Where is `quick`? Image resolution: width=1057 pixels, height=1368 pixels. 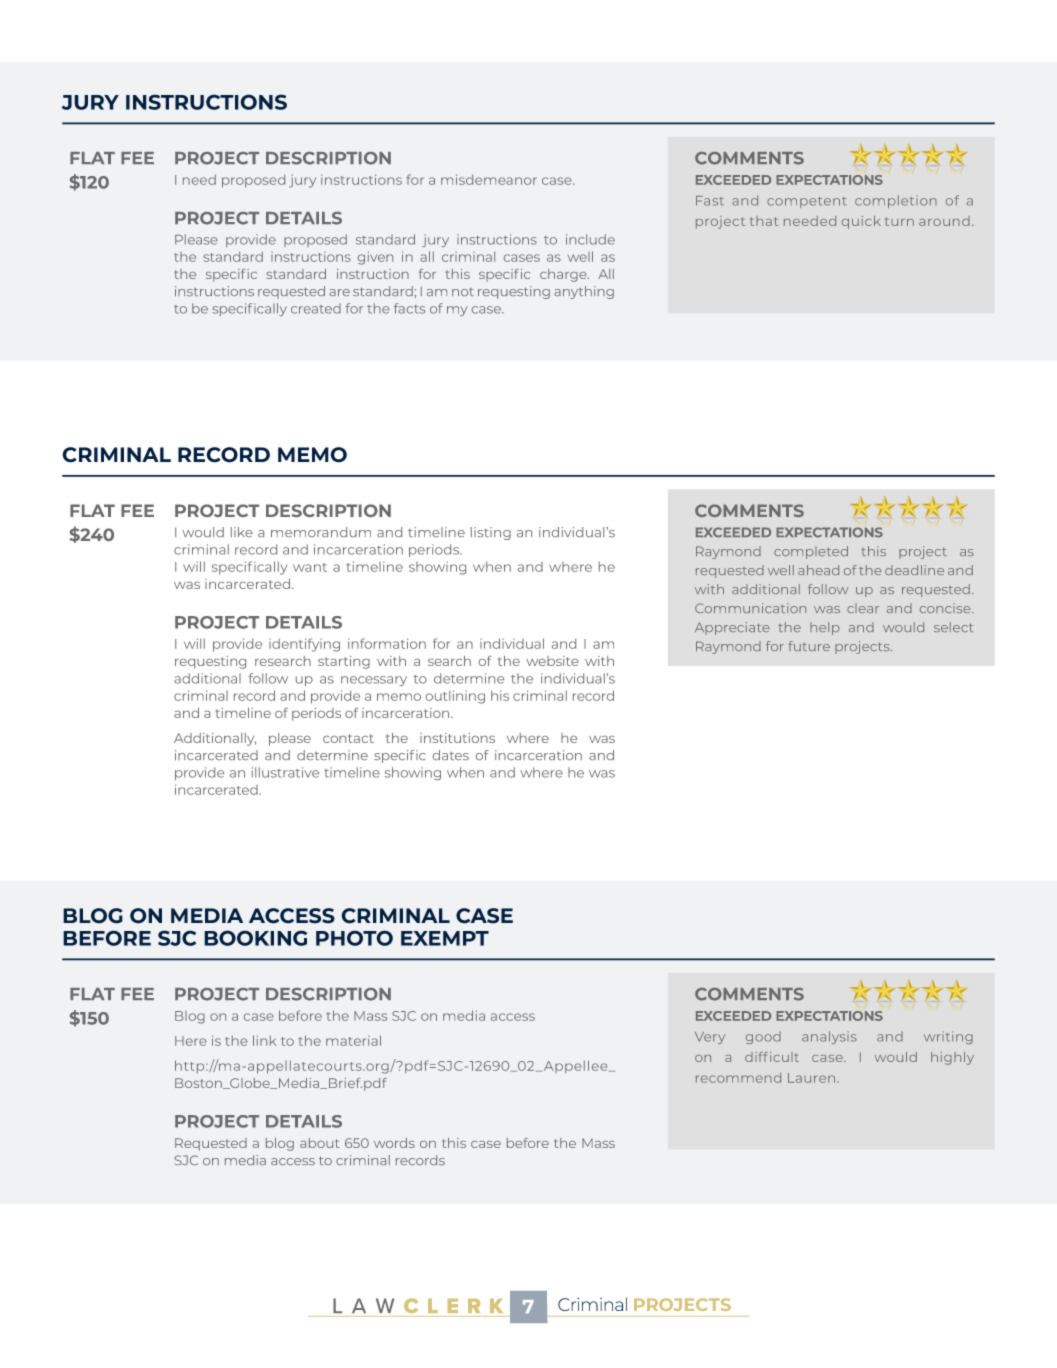 quick is located at coordinates (861, 222).
